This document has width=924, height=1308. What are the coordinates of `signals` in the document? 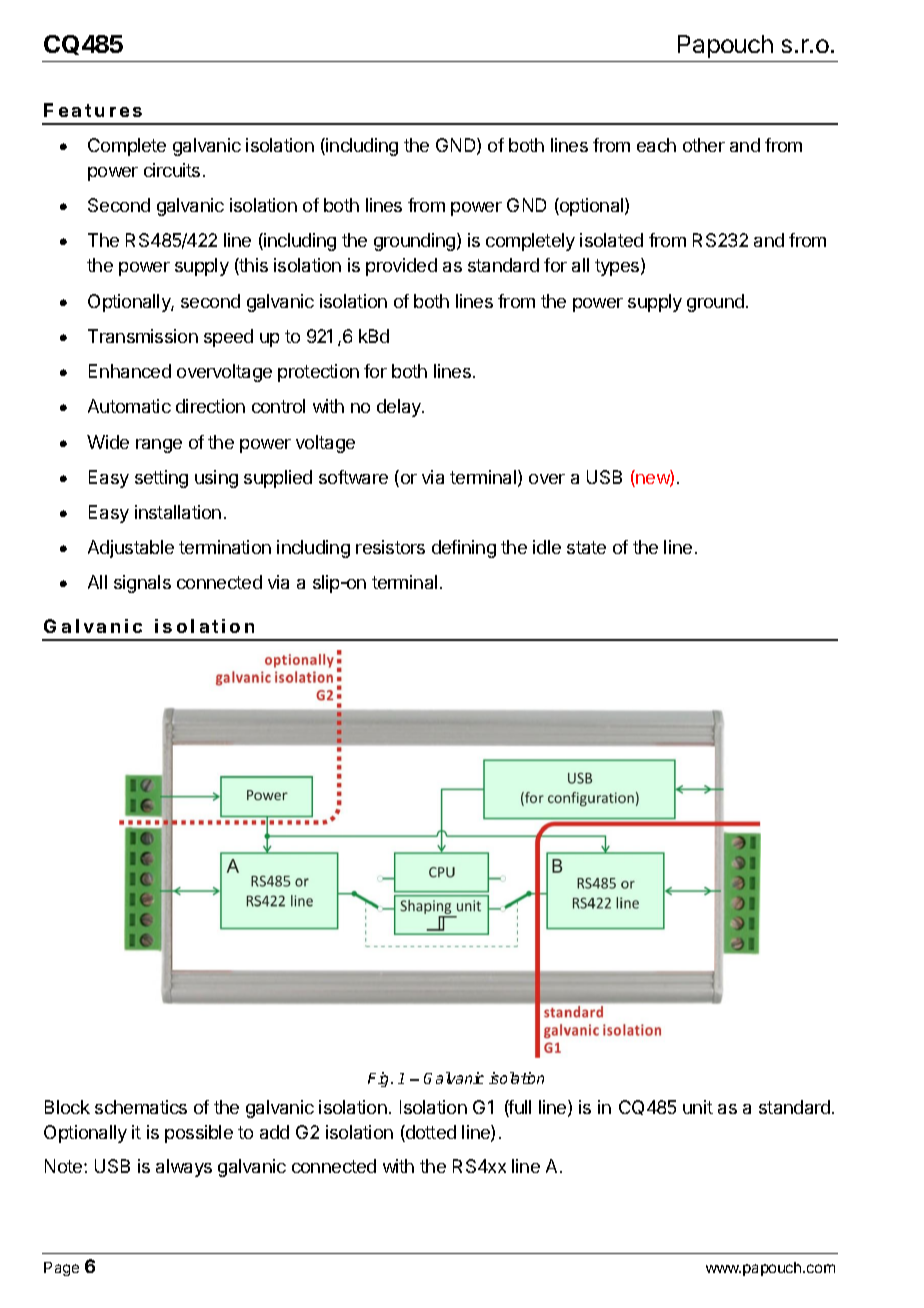 It's located at (142, 584).
